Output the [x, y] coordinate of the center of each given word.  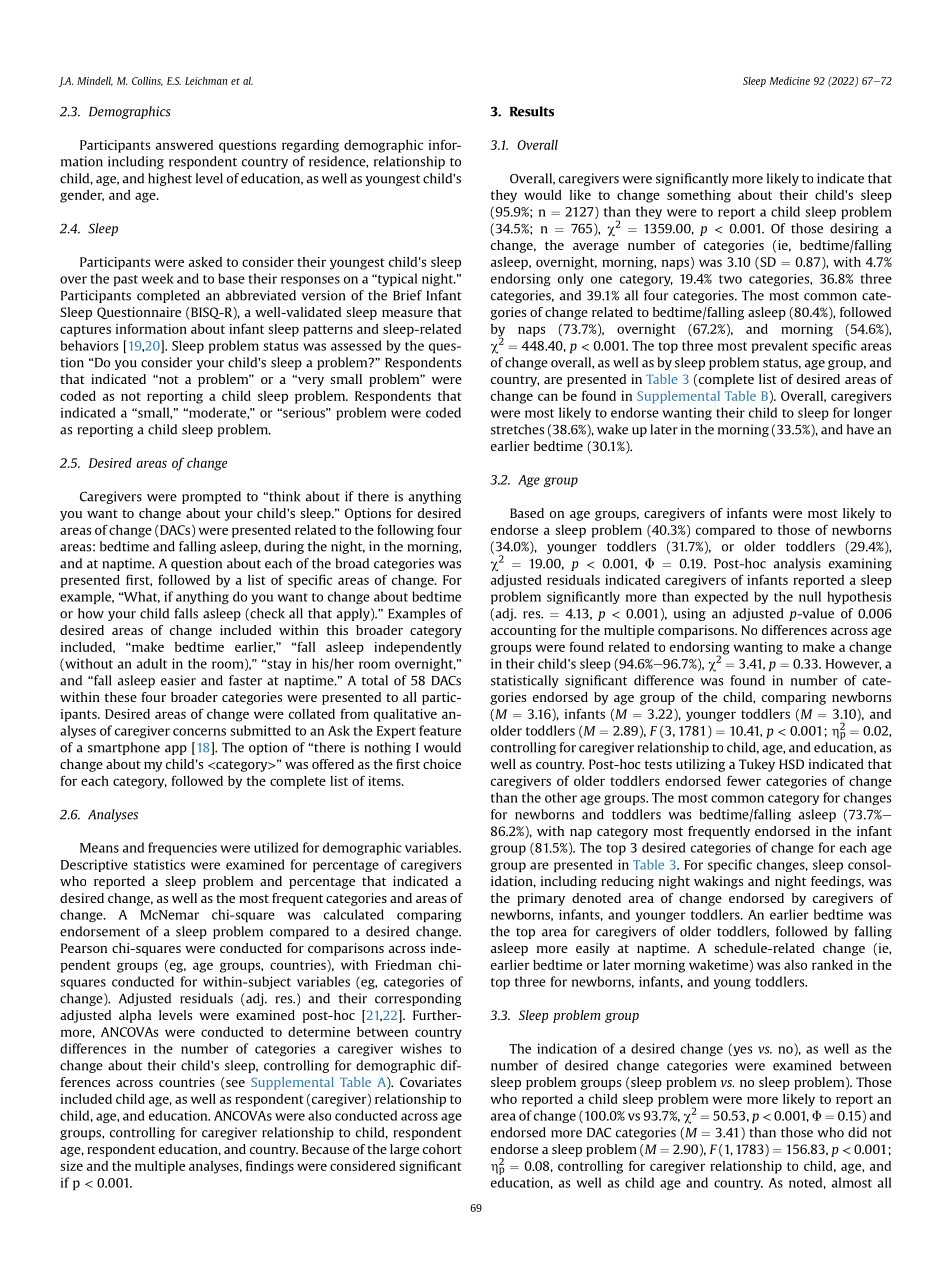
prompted [211, 497]
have [860, 429]
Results [532, 111]
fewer [744, 780]
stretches [517, 429]
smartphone [124, 748]
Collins [147, 81]
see [234, 1085]
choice [442, 764]
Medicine [790, 81]
